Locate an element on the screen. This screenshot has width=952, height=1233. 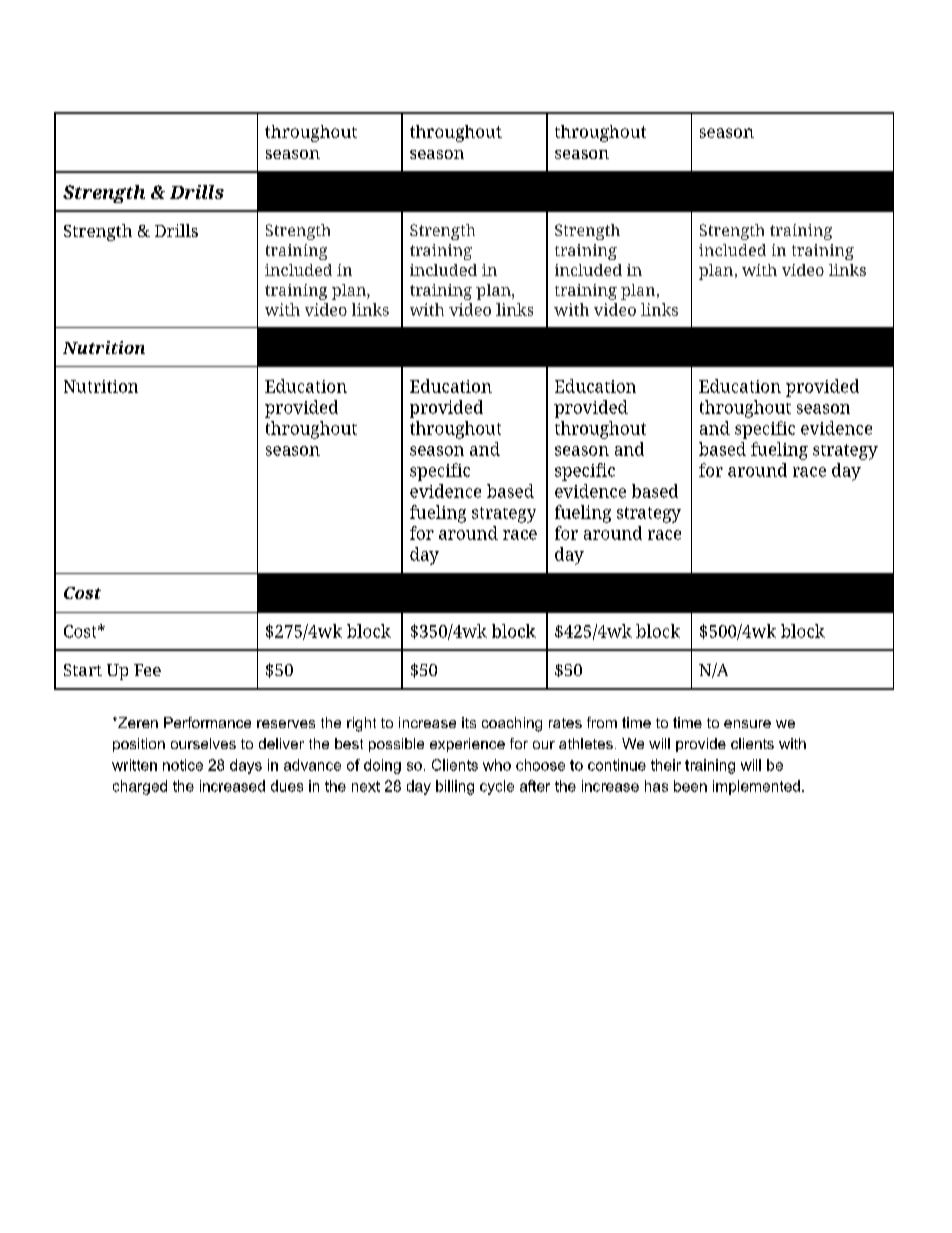
notice is located at coordinates (183, 765).
